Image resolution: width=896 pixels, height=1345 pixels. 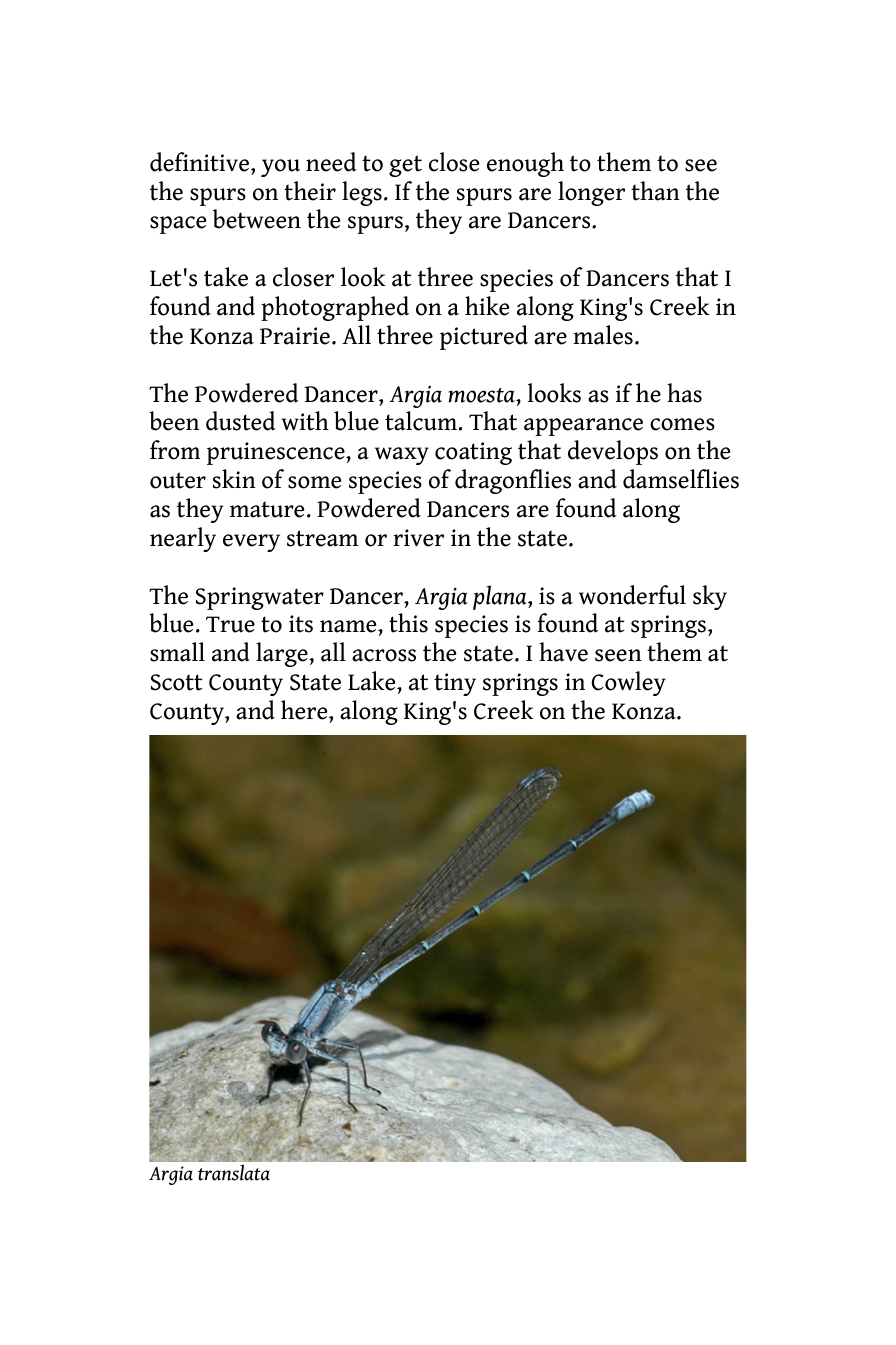 What do you see at coordinates (177, 682) in the screenshot?
I see `Scott` at bounding box center [177, 682].
